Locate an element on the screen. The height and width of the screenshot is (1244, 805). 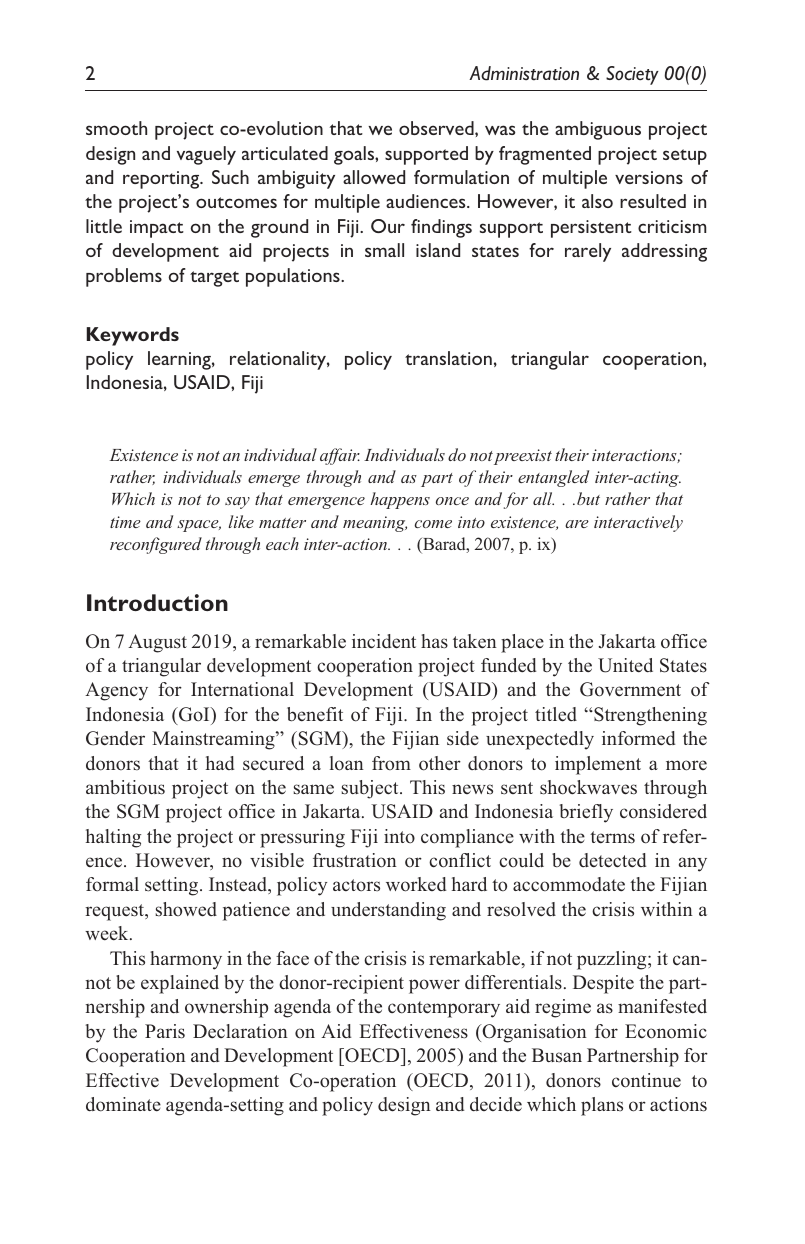
continue is located at coordinates (646, 1080).
